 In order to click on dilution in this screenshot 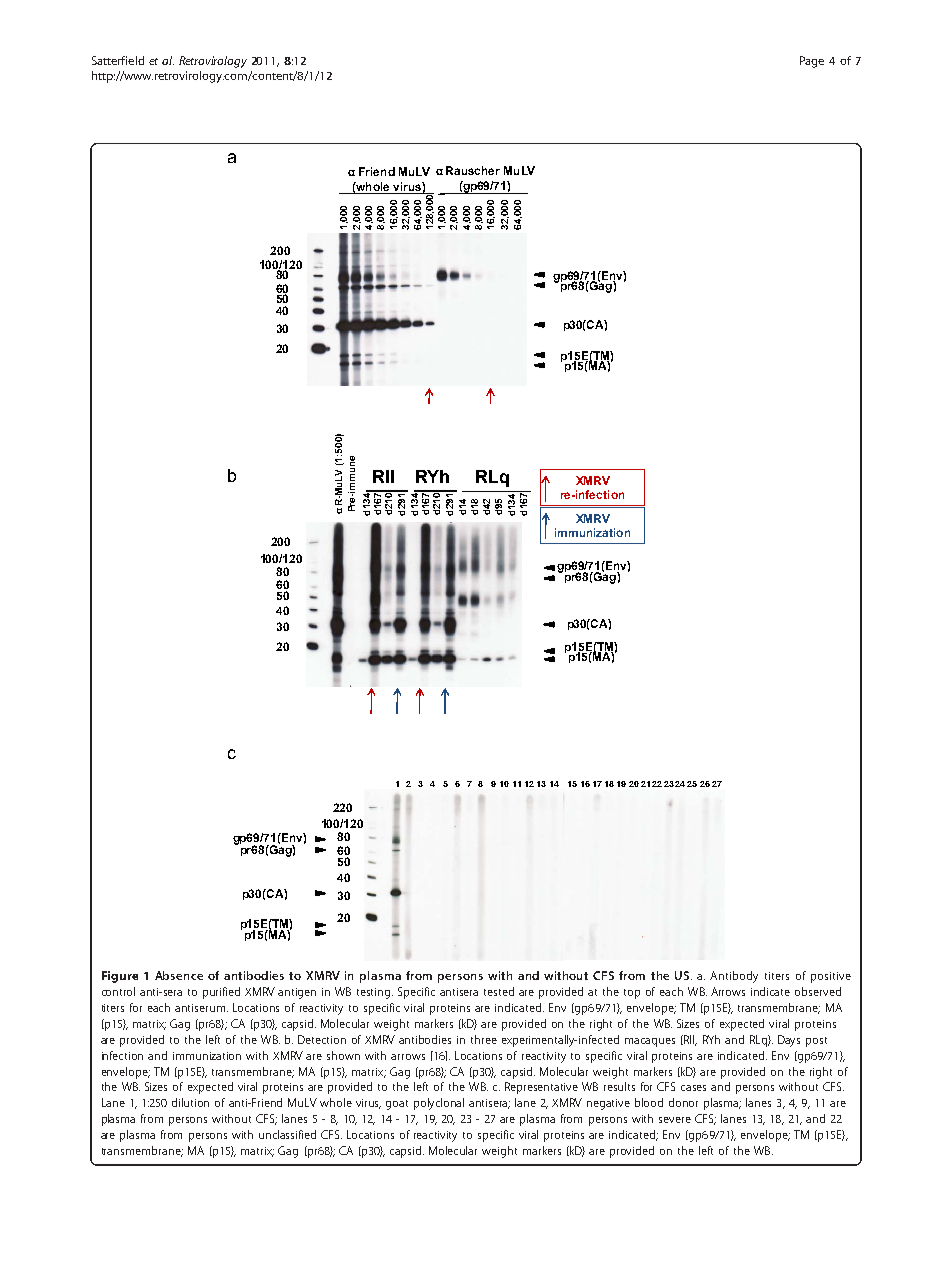, I will do `click(190, 1102)`.
